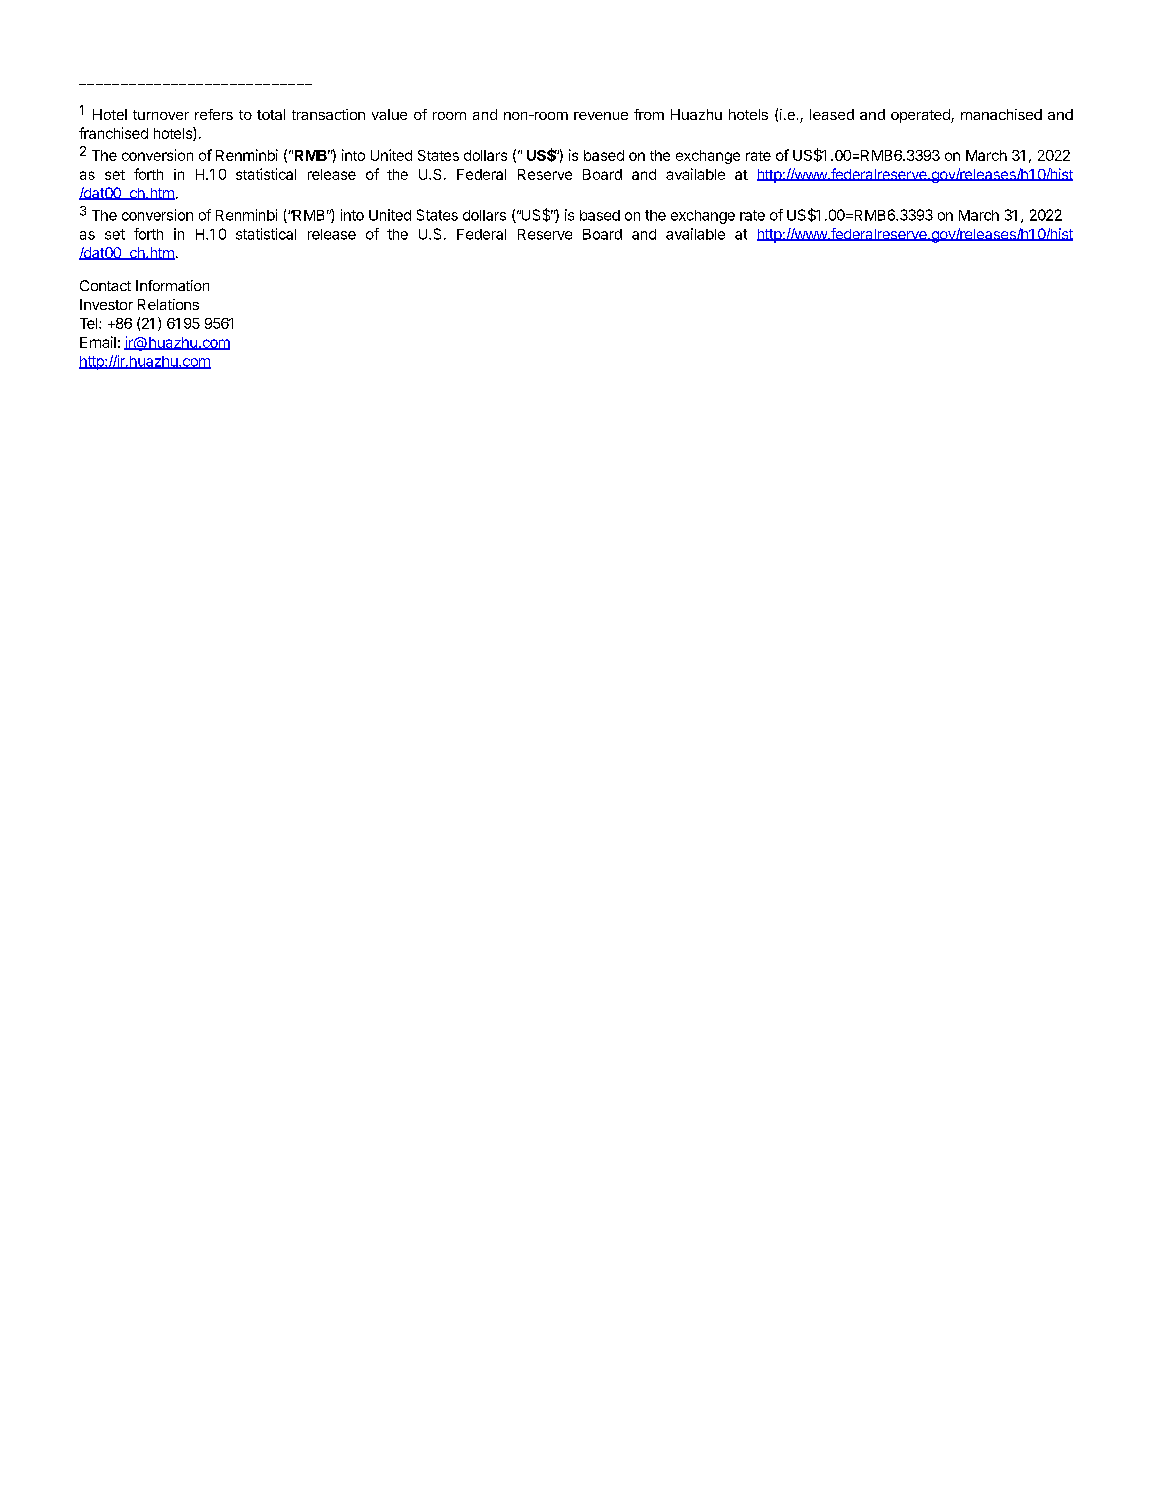  Describe the element at coordinates (649, 114) in the image. I see `from` at that location.
